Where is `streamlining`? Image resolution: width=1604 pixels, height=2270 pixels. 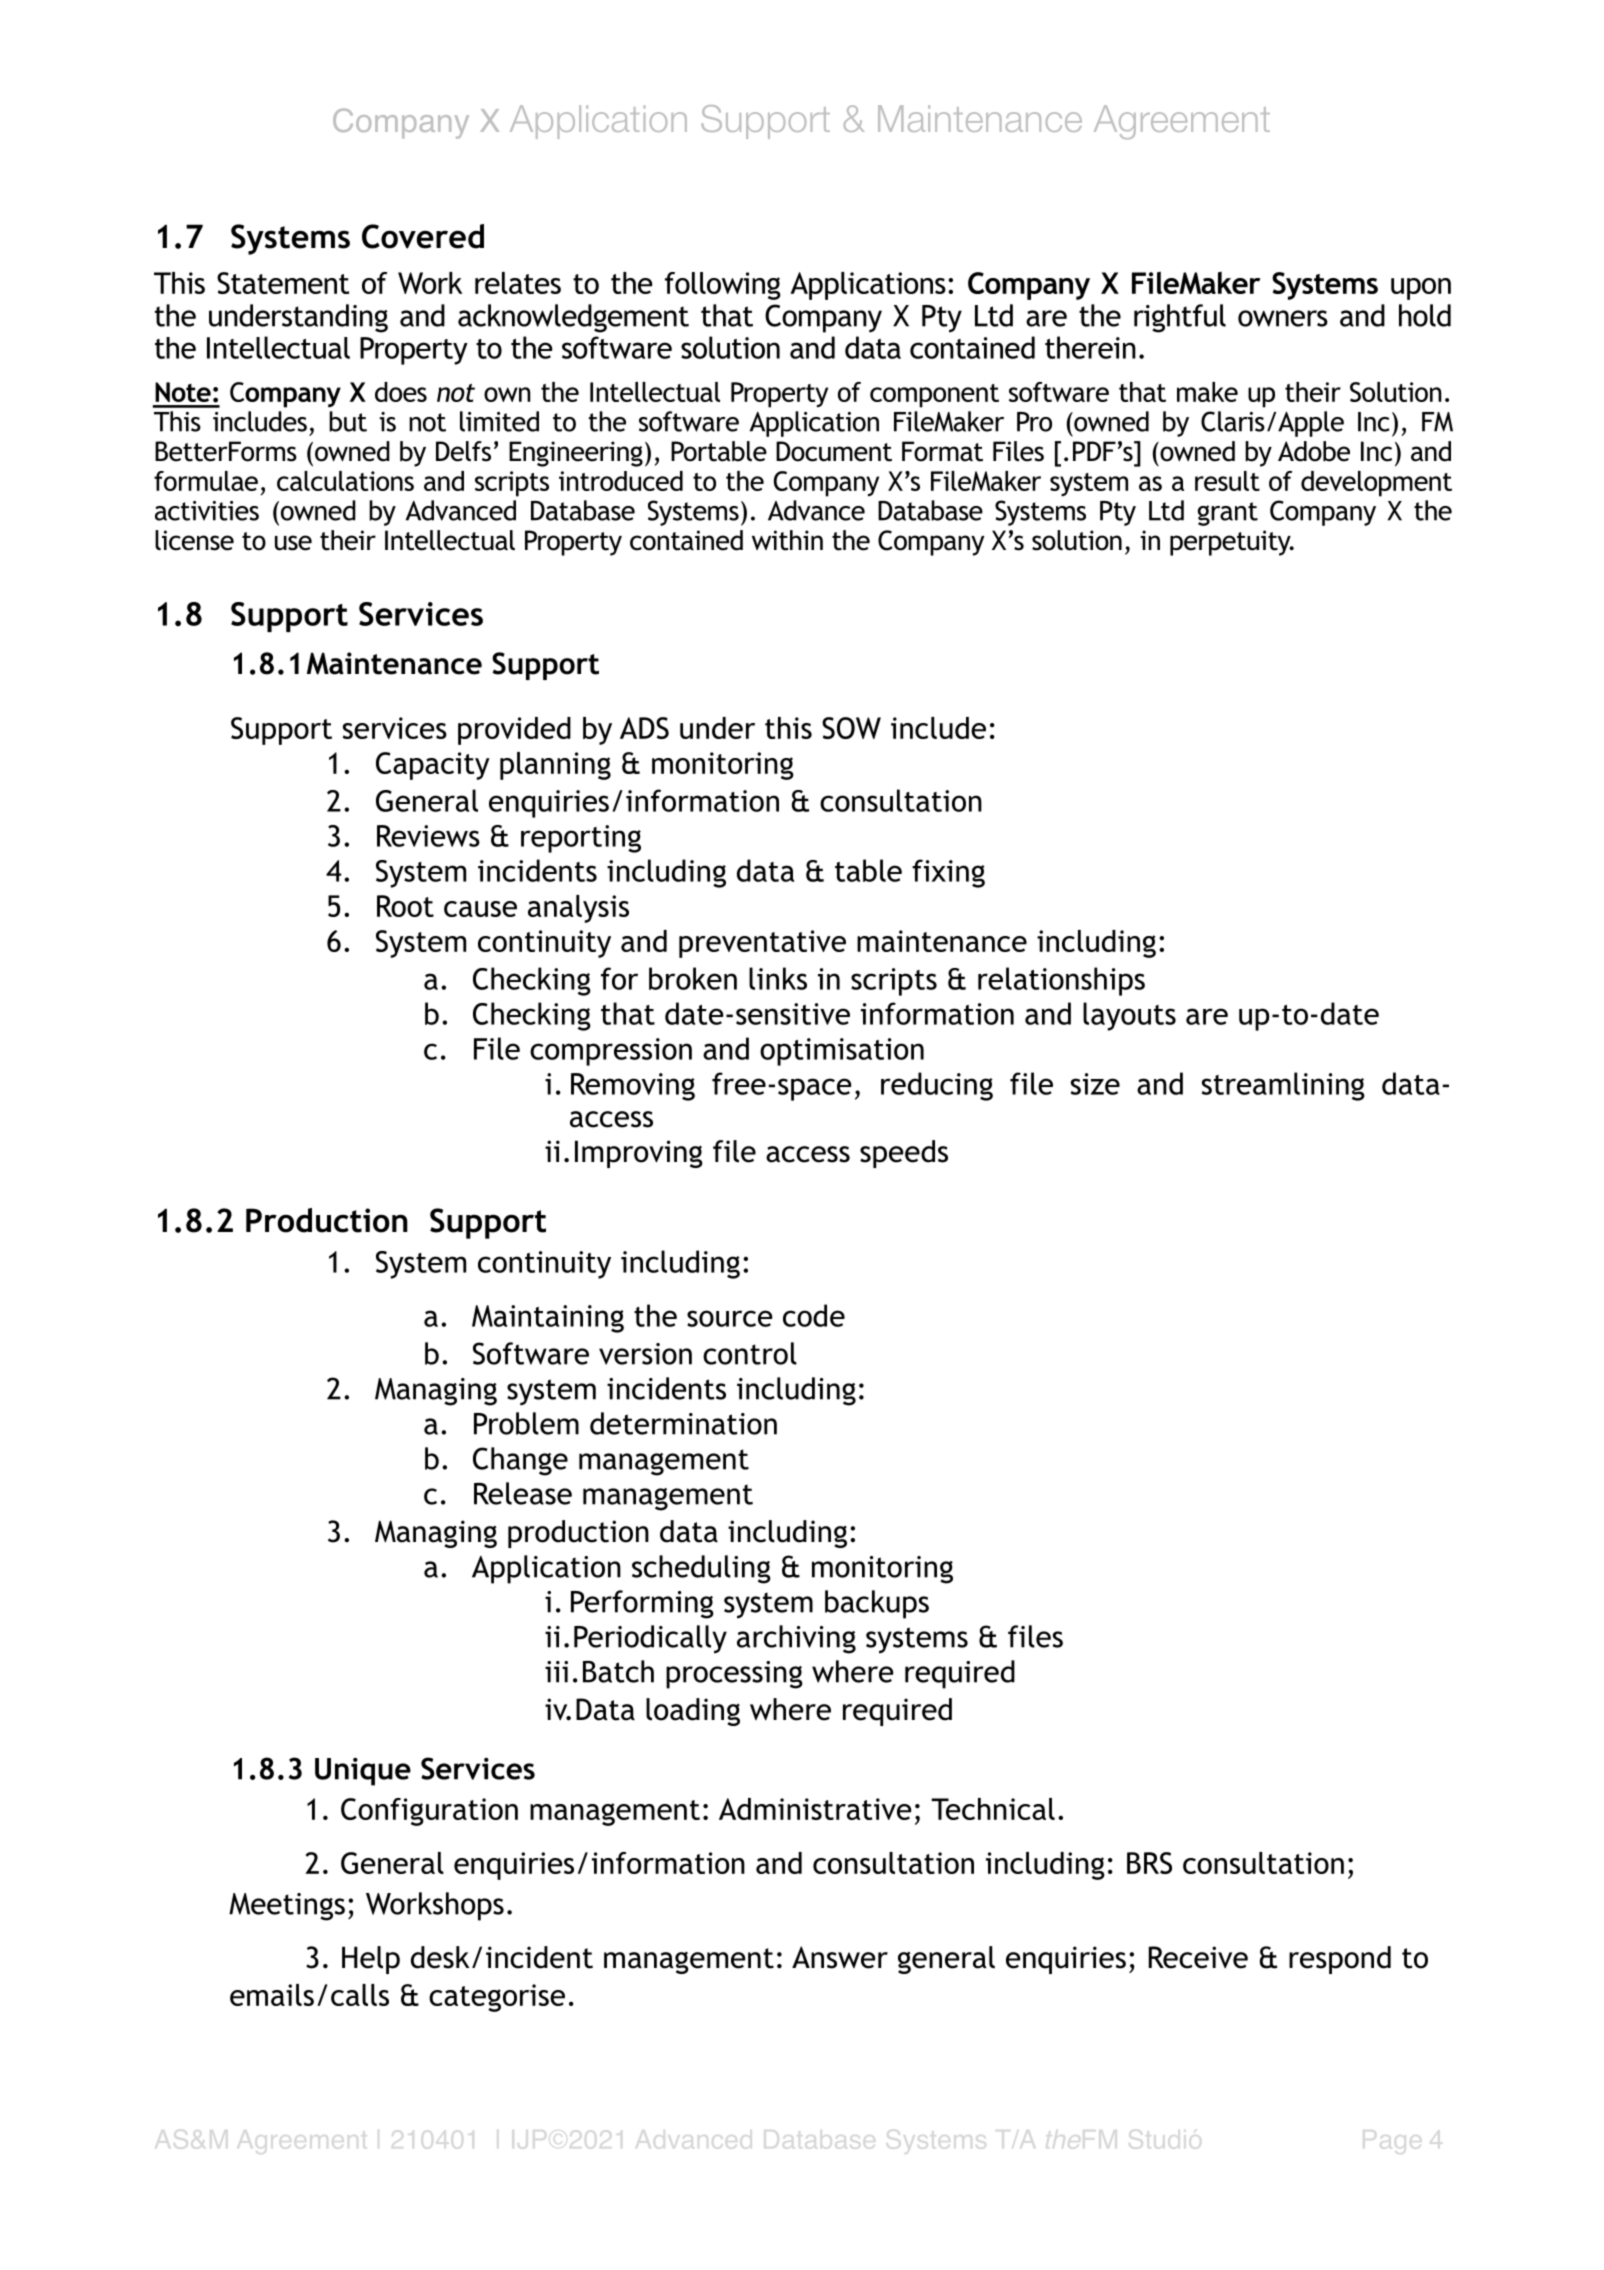 streamlining is located at coordinates (1283, 1086).
